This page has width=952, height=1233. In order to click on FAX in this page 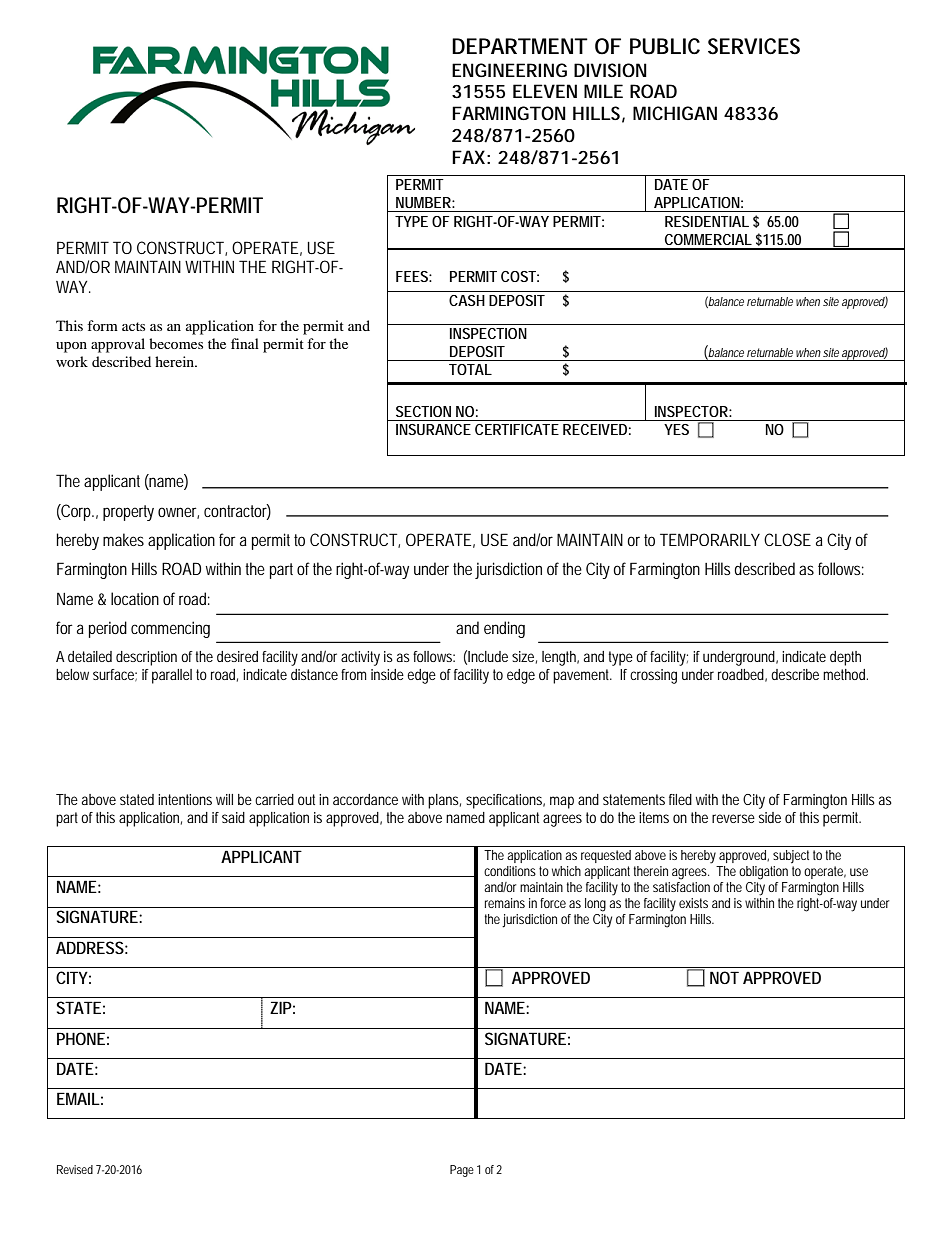, I will do `click(468, 157)`.
